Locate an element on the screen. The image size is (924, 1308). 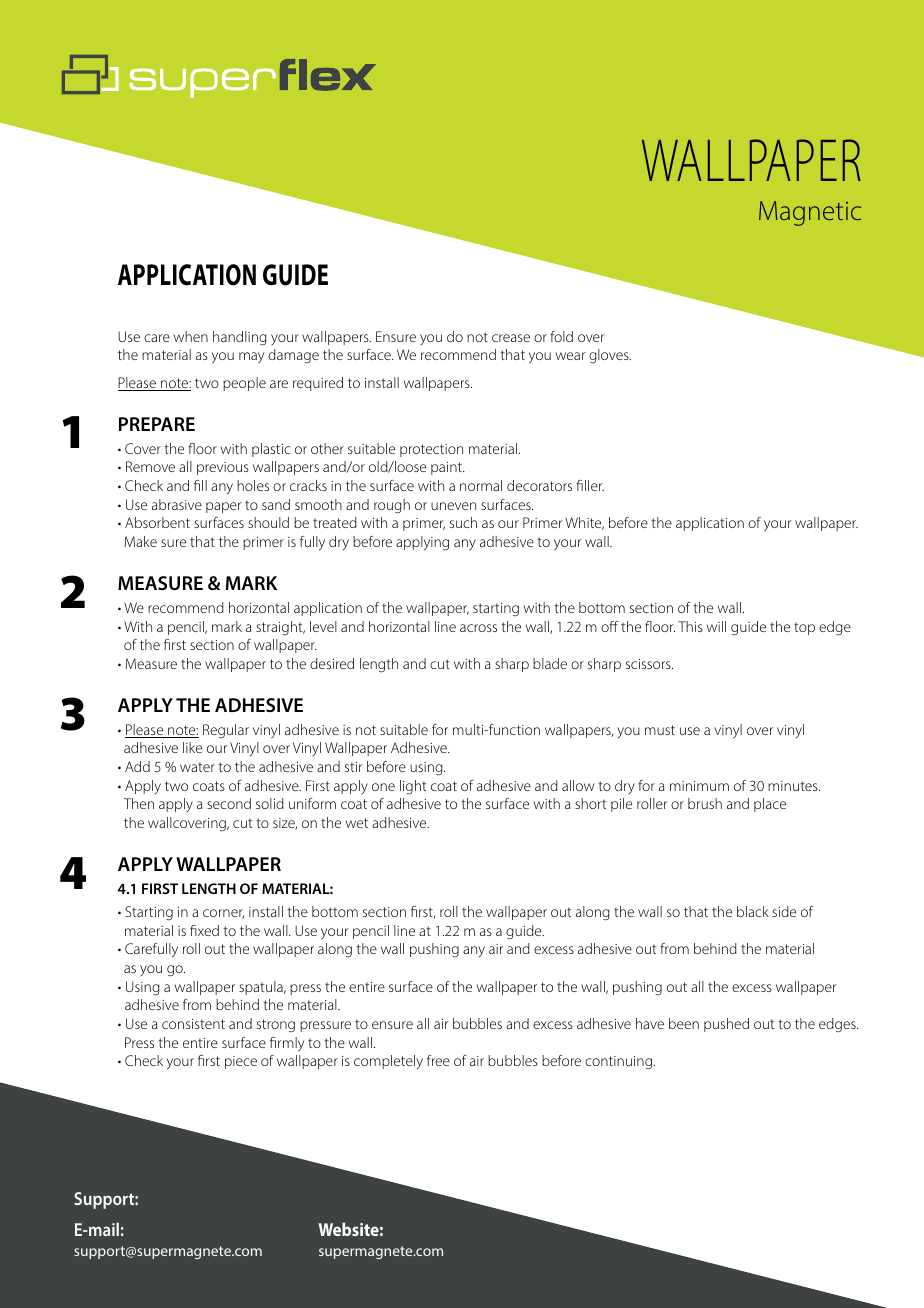
crease is located at coordinates (511, 338).
